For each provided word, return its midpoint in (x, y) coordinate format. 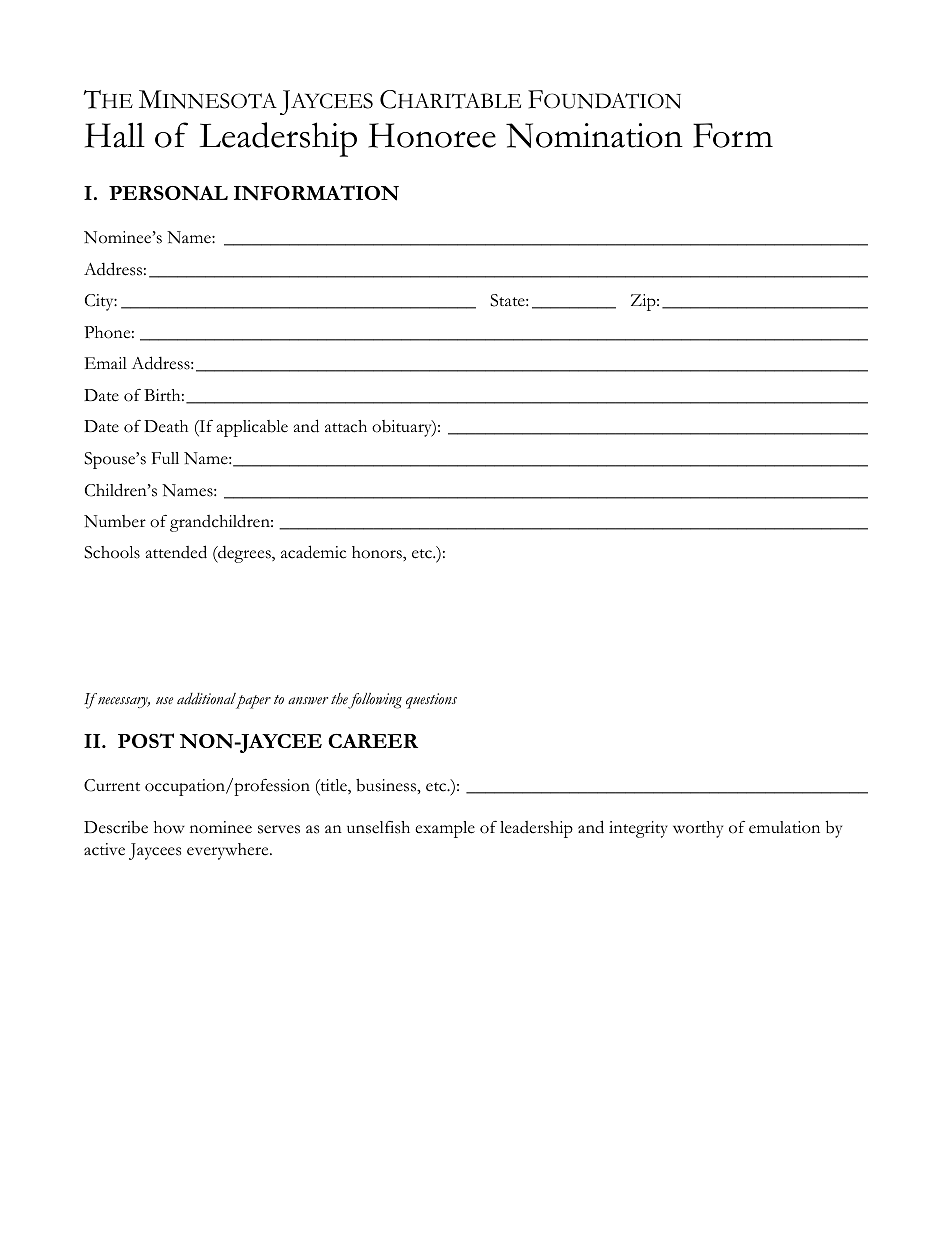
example (445, 829)
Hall (115, 135)
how (169, 827)
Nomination (594, 135)
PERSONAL (168, 193)
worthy (698, 829)
